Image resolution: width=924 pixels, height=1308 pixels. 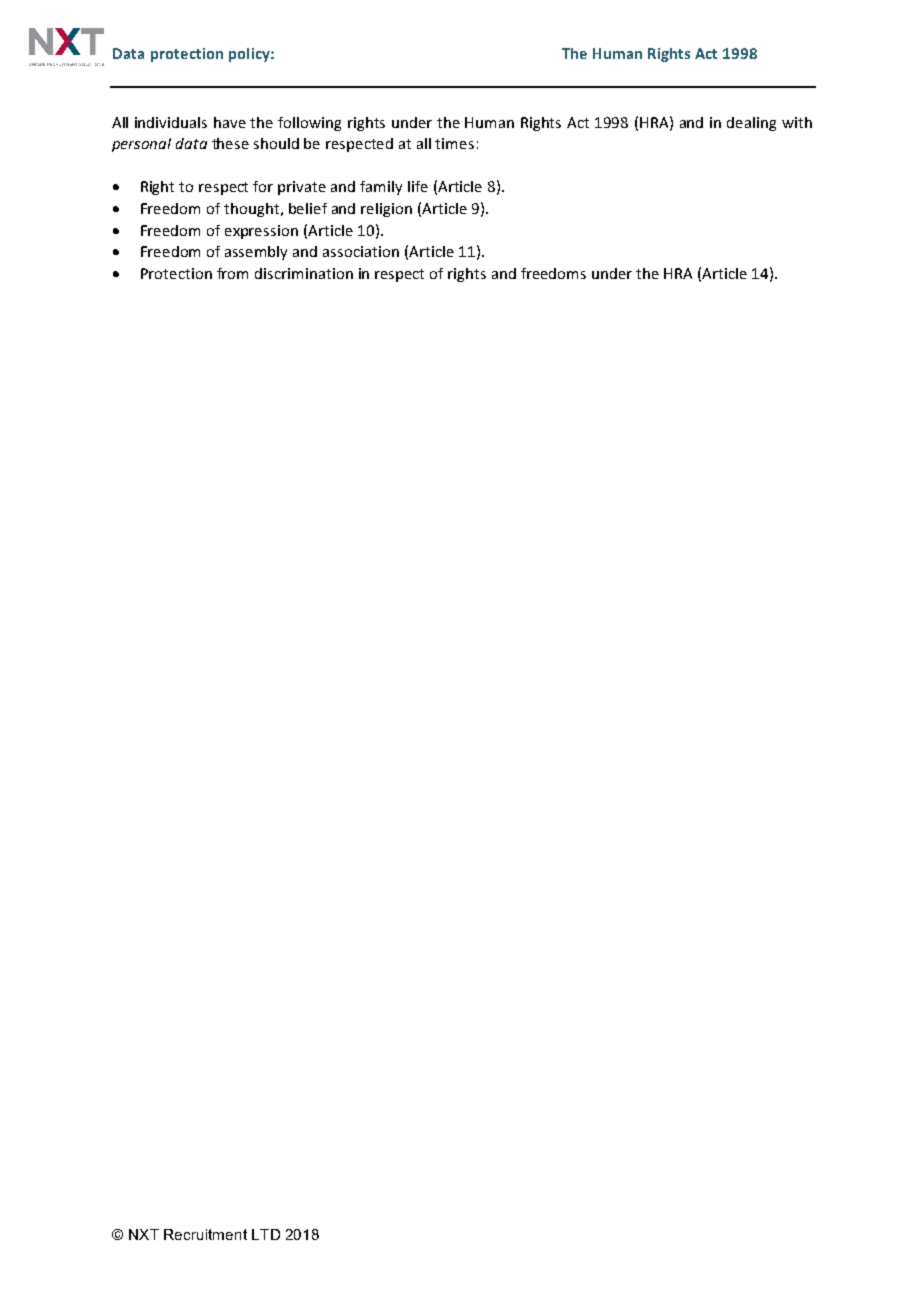 I want to click on dealing, so click(x=751, y=124).
